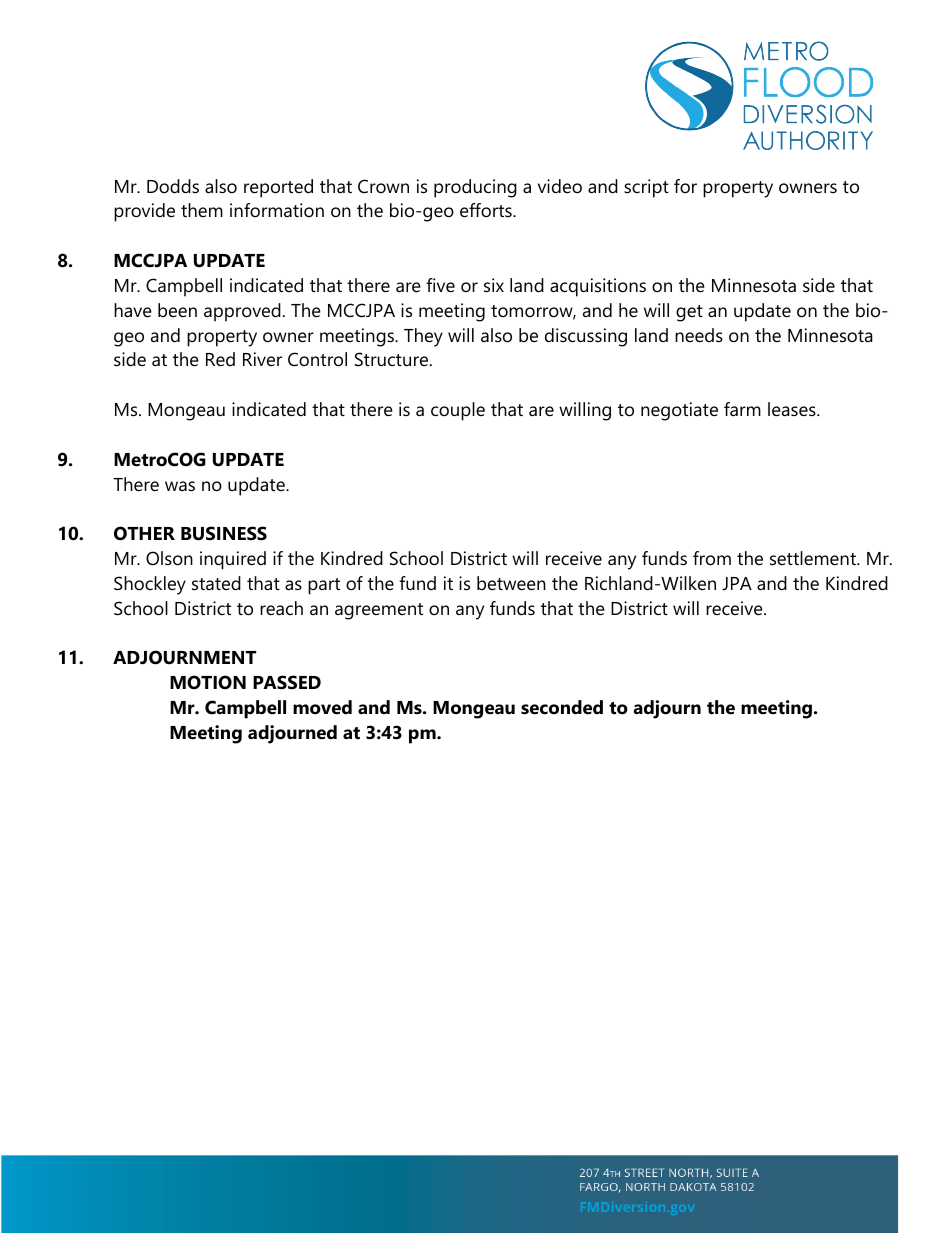 The image size is (952, 1233). What do you see at coordinates (233, 560) in the image?
I see `inquired` at bounding box center [233, 560].
